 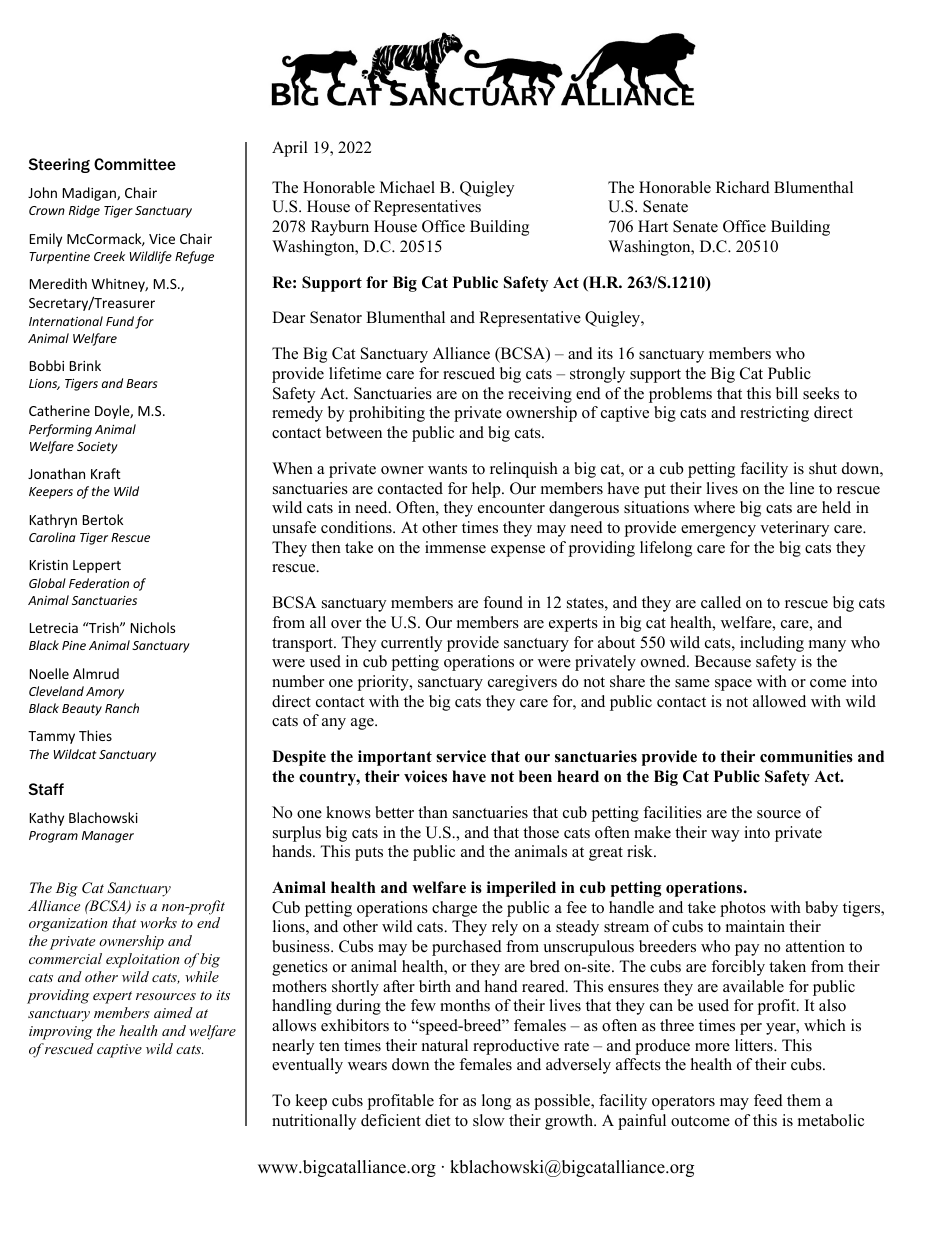 What do you see at coordinates (437, 1120) in the image?
I see `diet` at bounding box center [437, 1120].
